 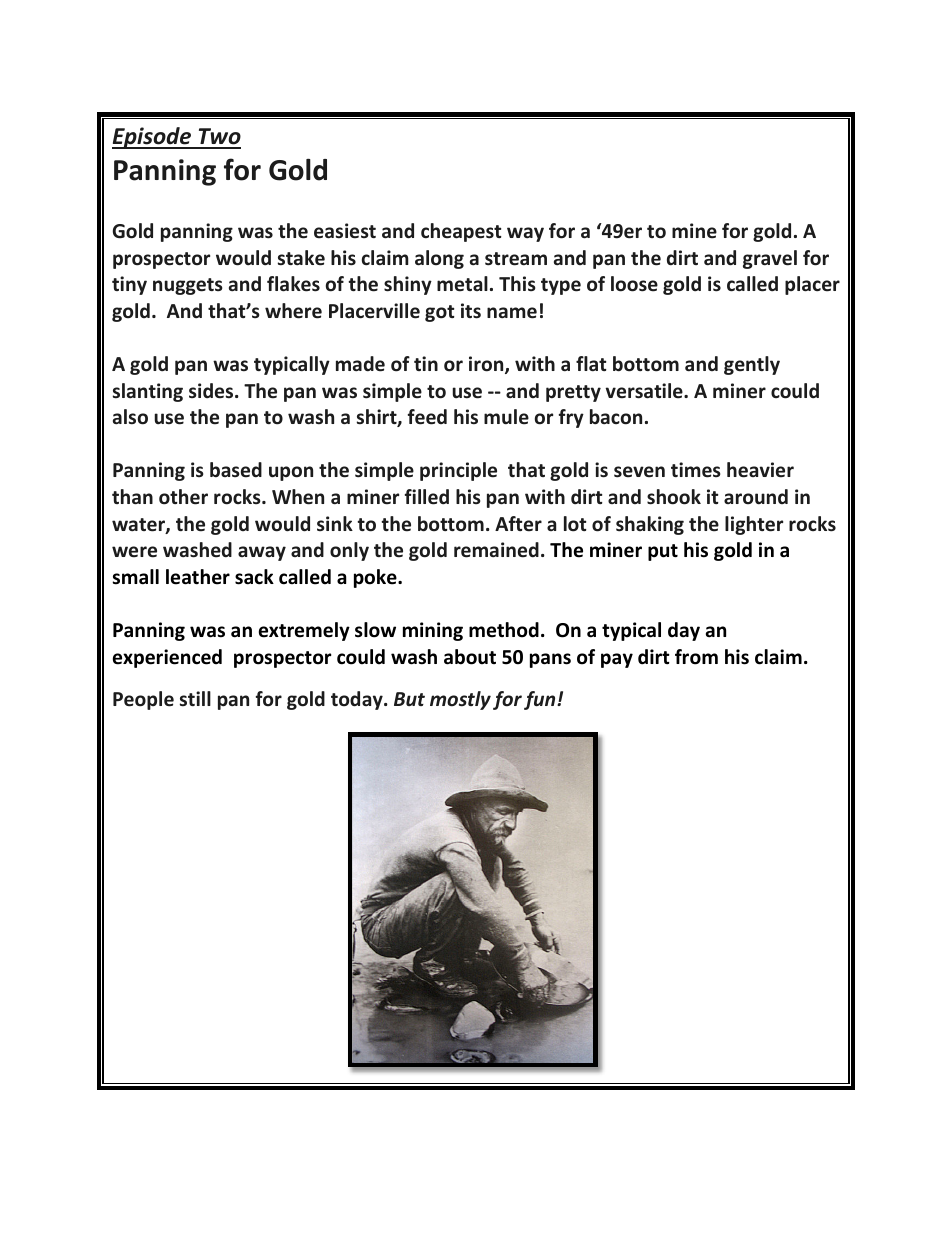 What do you see at coordinates (439, 313) in the document?
I see `got` at bounding box center [439, 313].
